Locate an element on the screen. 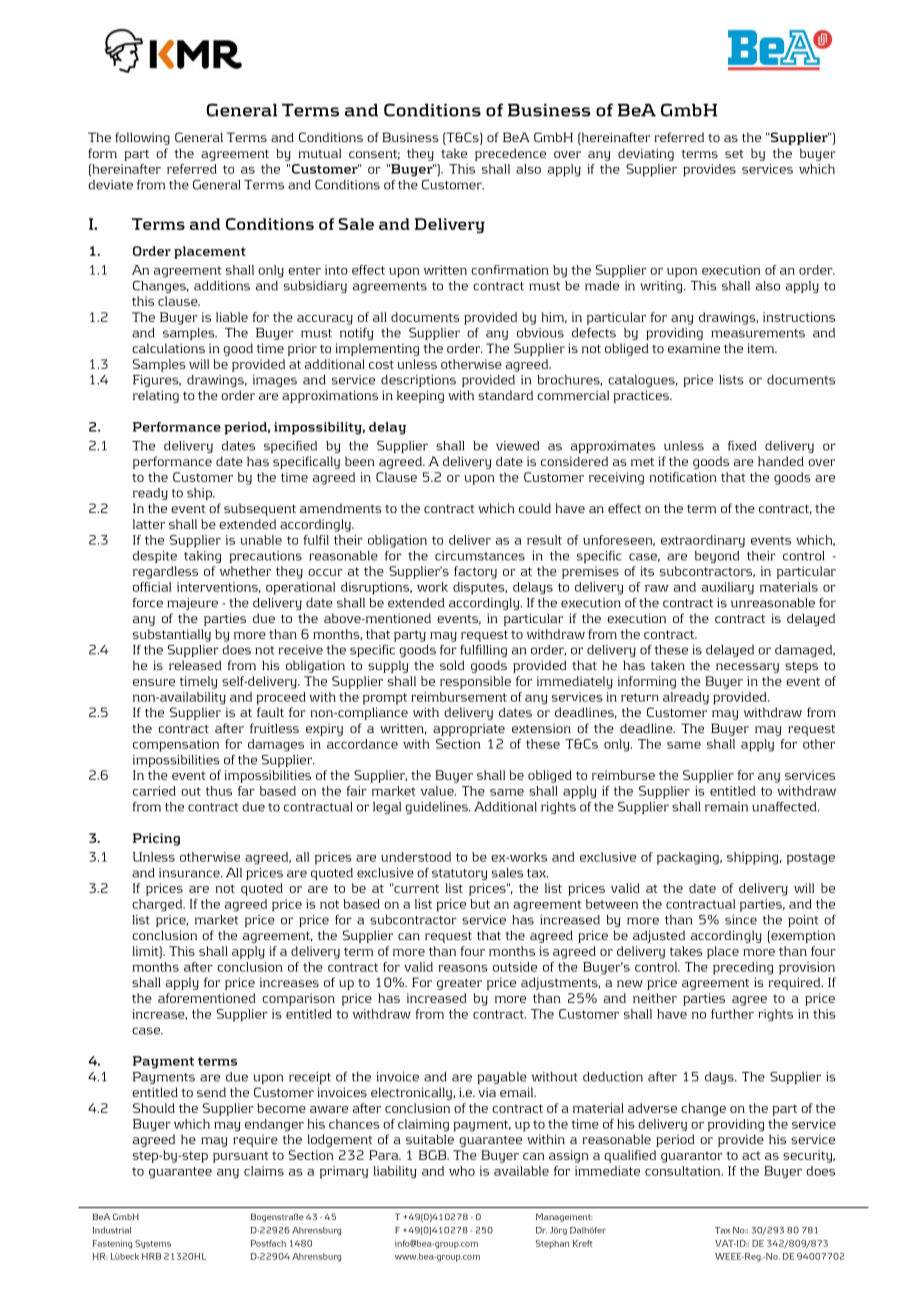 The image size is (924, 1308). reasons is located at coordinates (463, 968).
